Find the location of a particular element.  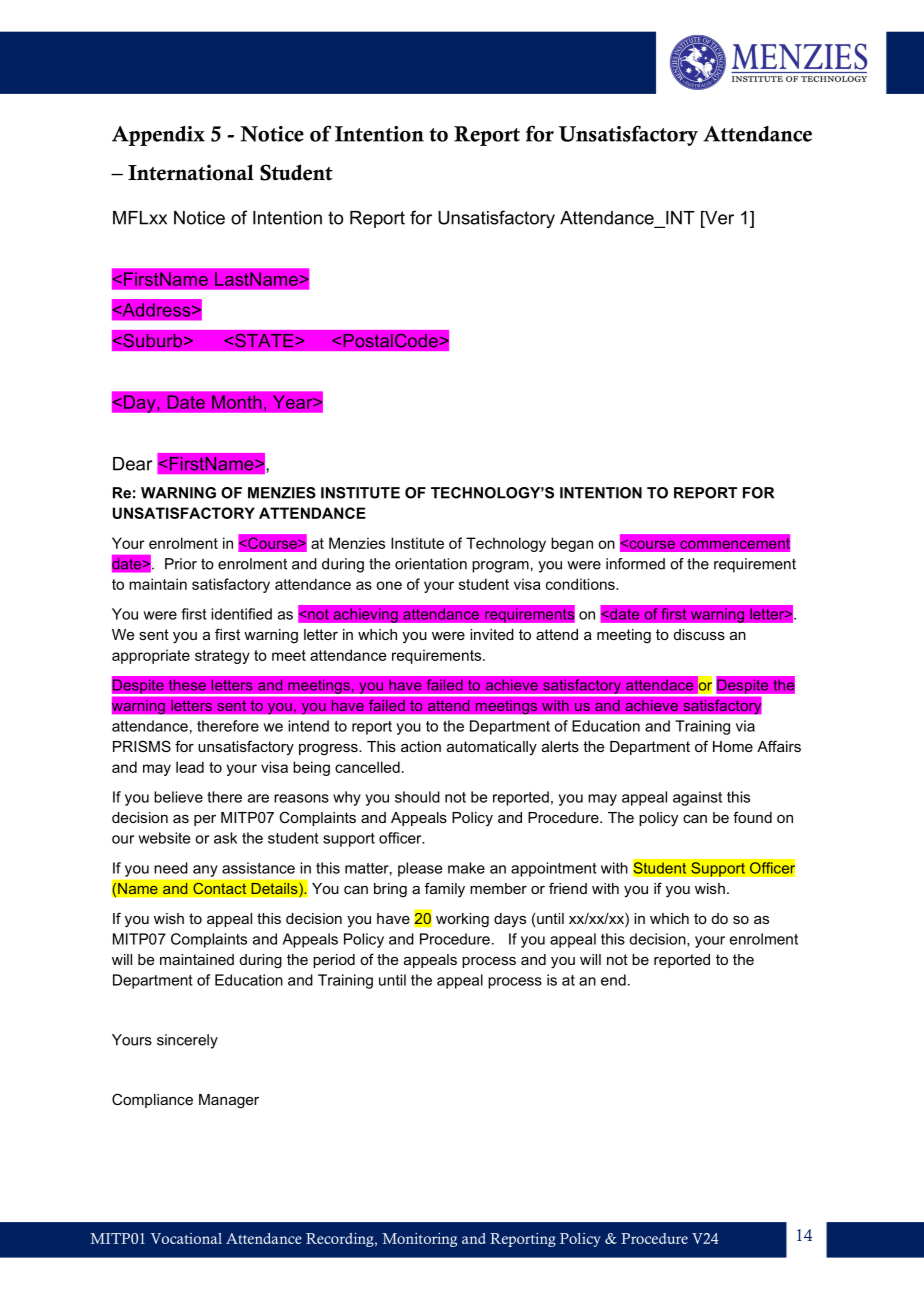

began is located at coordinates (572, 544).
